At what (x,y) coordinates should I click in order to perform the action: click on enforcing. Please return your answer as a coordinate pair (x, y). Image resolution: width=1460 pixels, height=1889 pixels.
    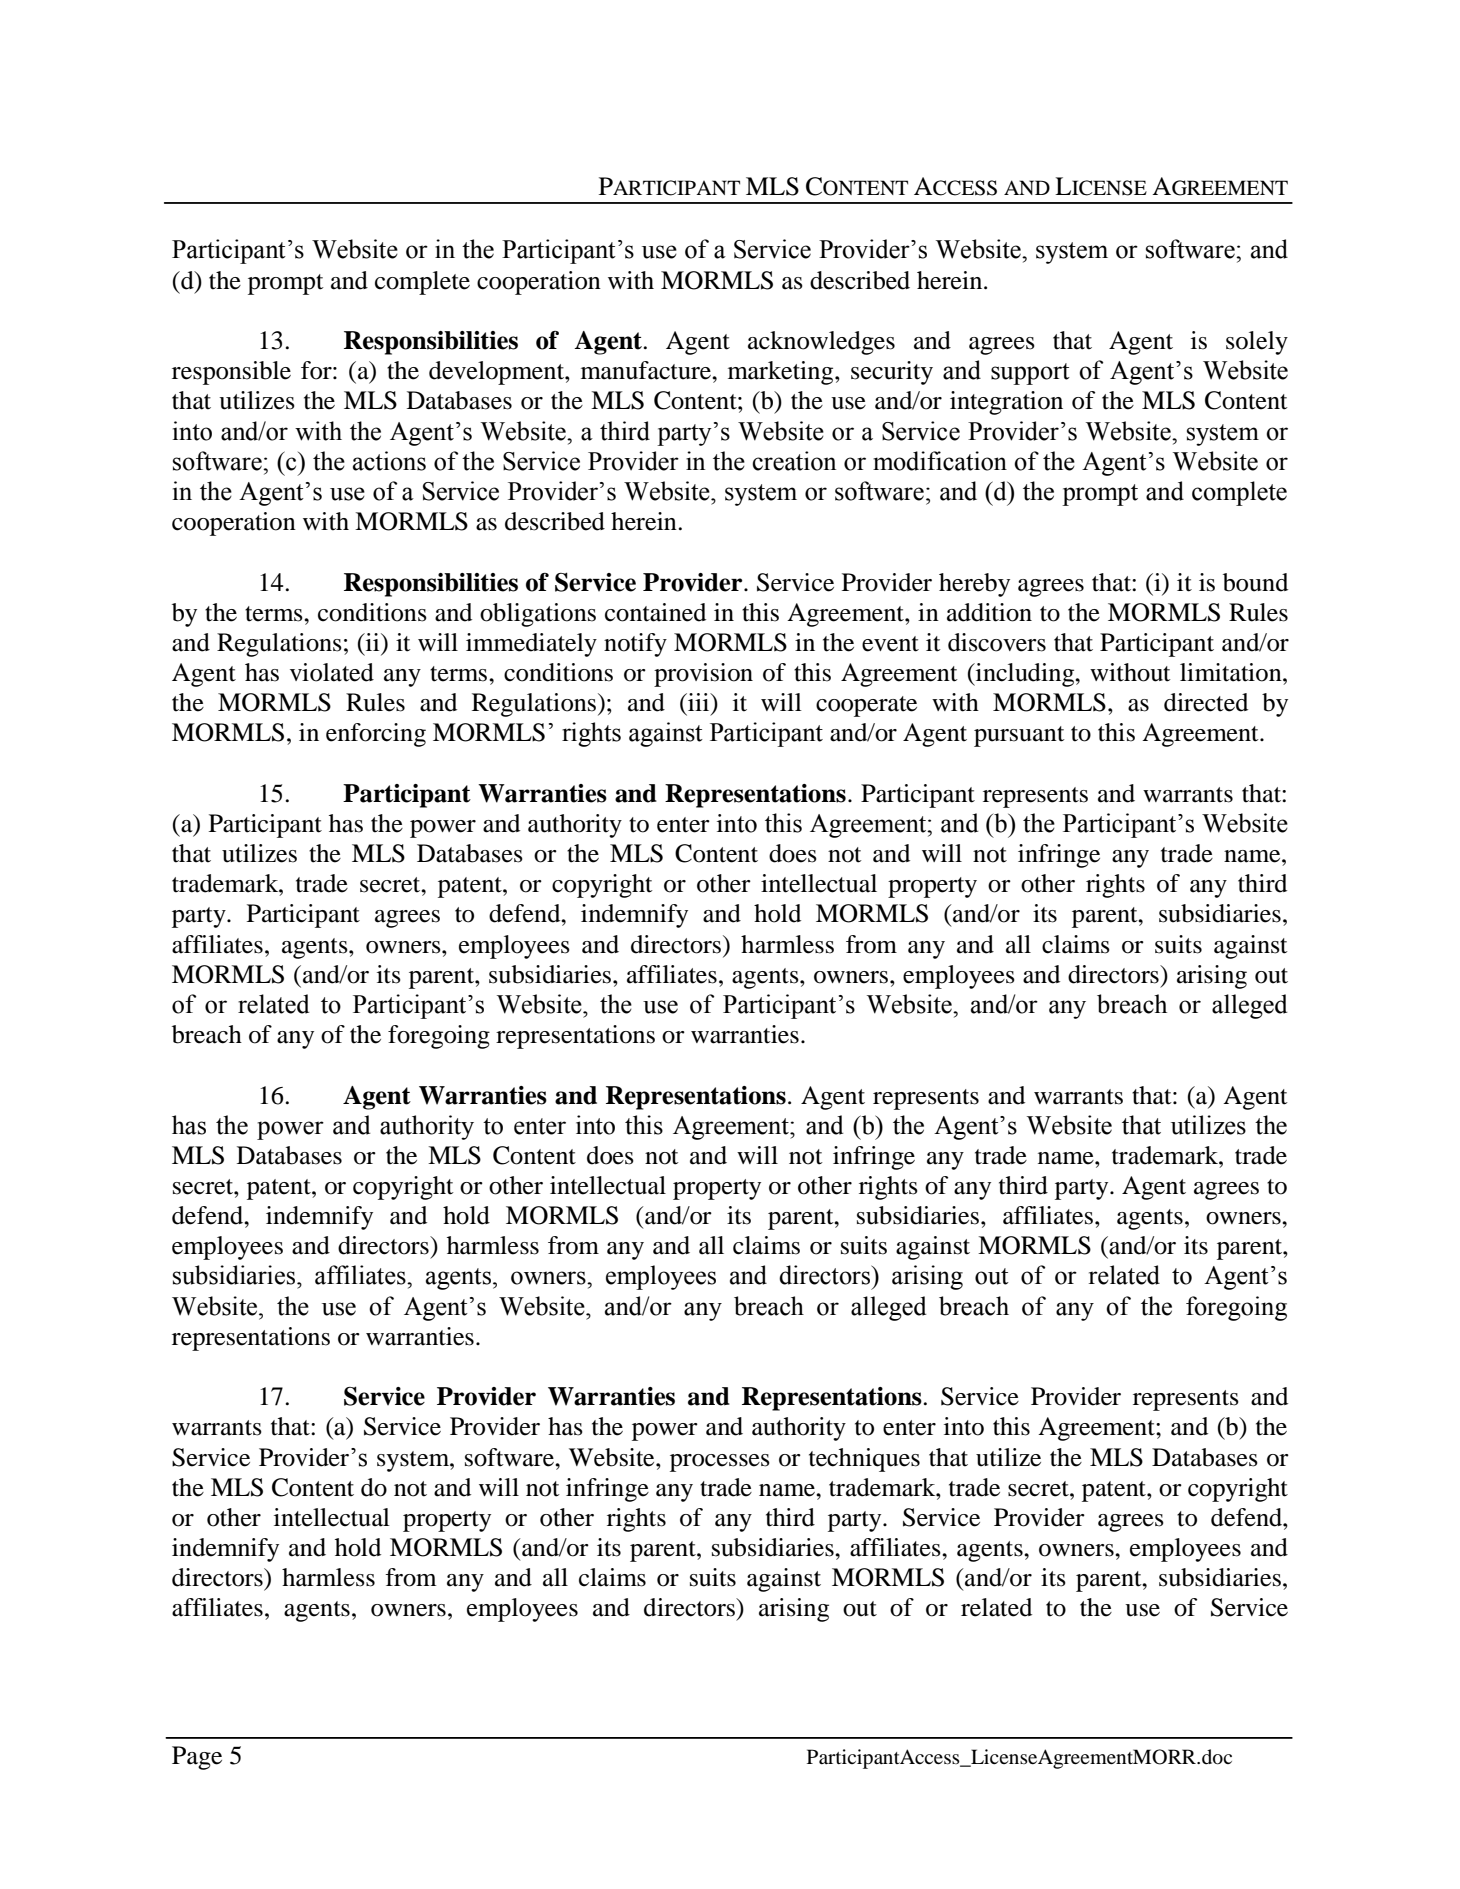
    Looking at the image, I should click on (376, 735).
